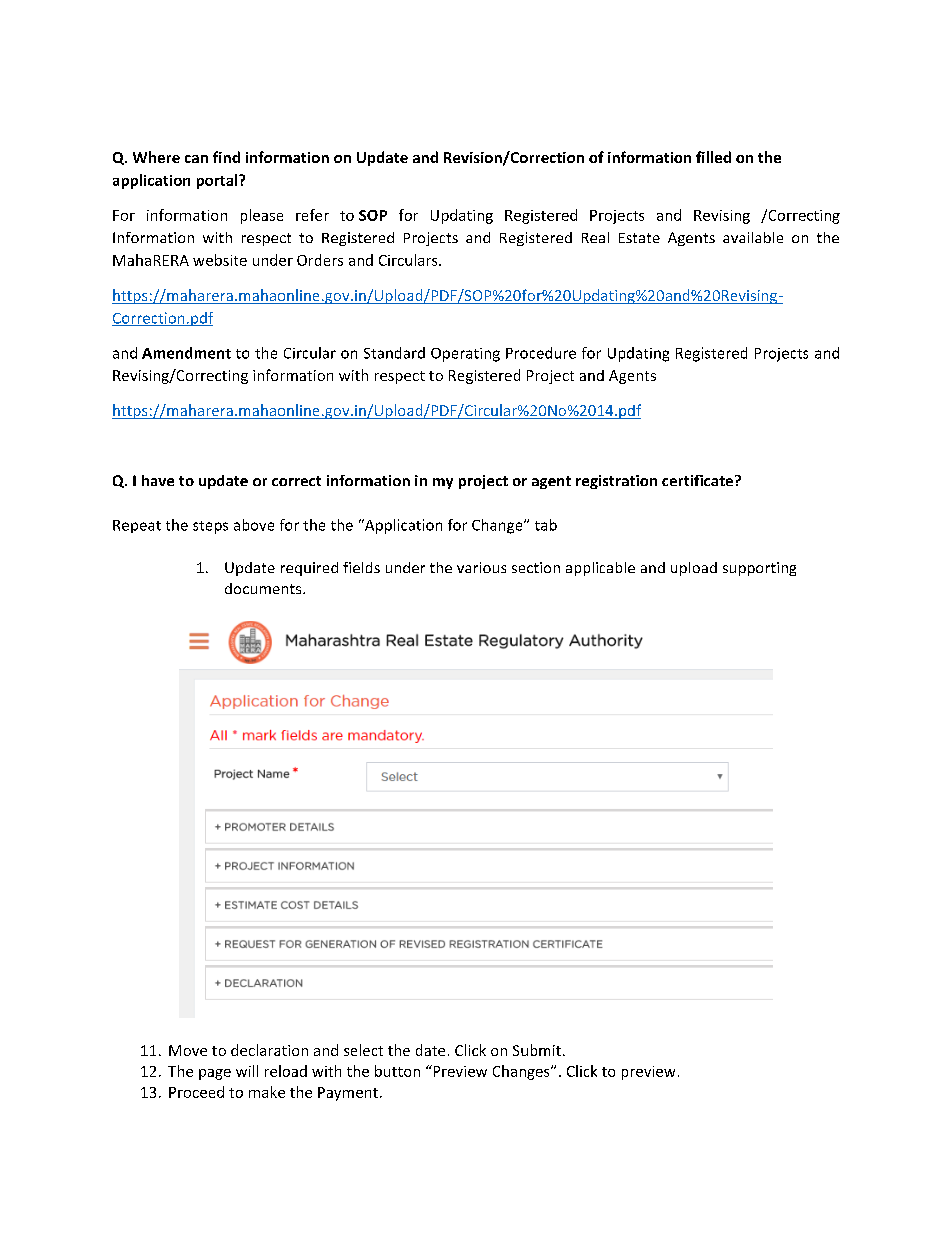 Image resolution: width=952 pixels, height=1233 pixels. I want to click on supporting, so click(759, 569).
